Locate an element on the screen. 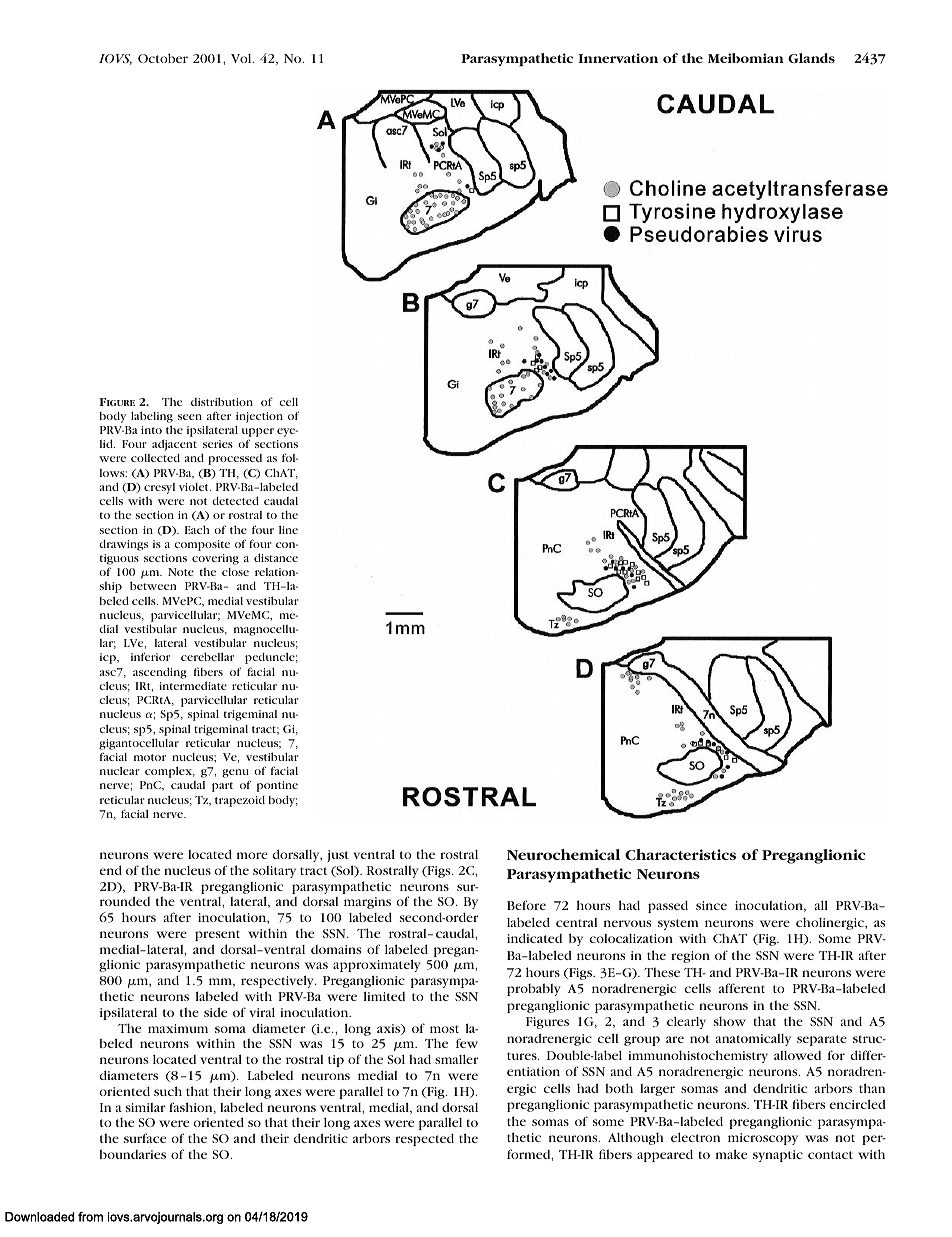 The height and width of the screenshot is (1237, 952). afferent is located at coordinates (742, 988).
